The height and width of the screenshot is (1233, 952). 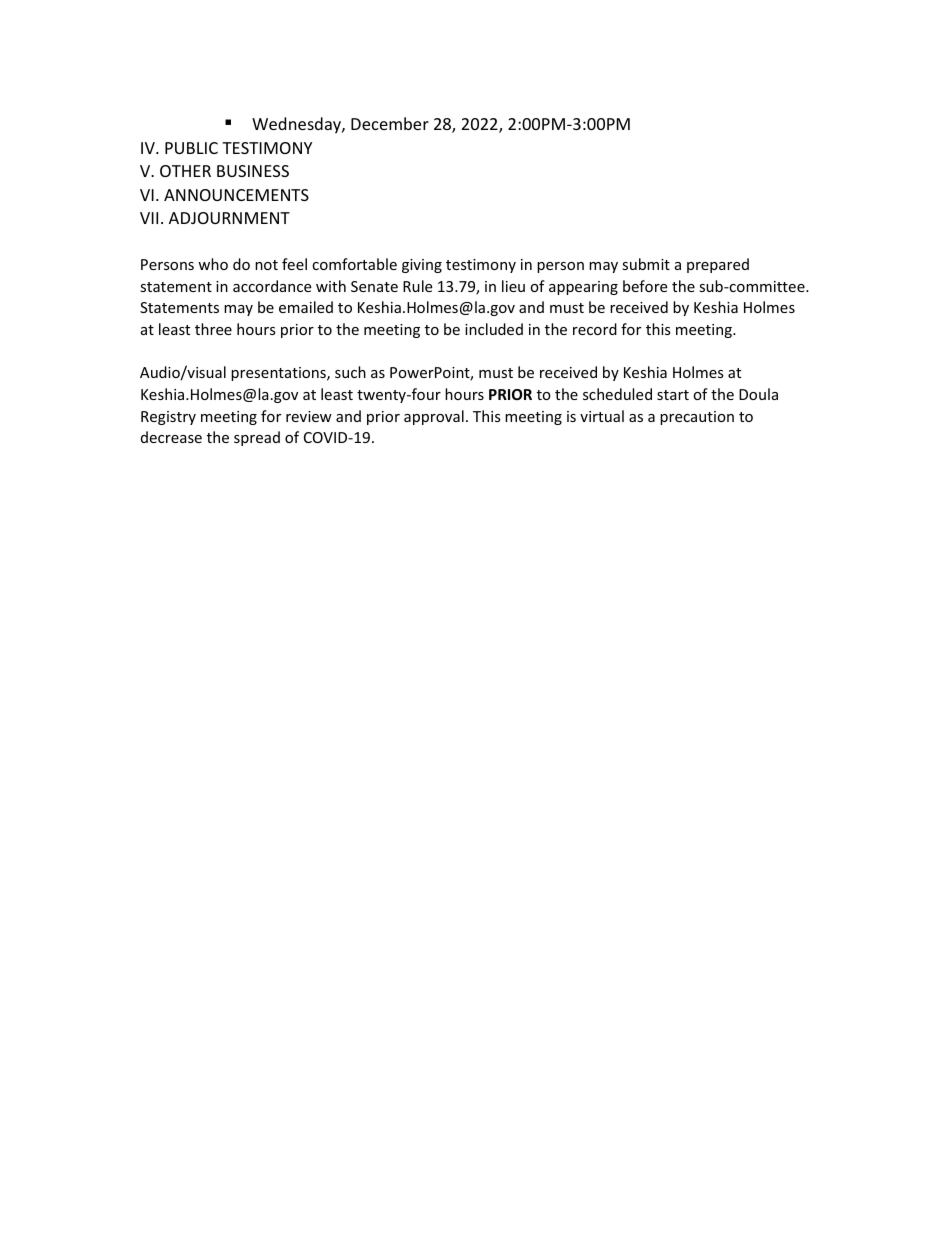 What do you see at coordinates (272, 286) in the screenshot?
I see `accordance` at bounding box center [272, 286].
